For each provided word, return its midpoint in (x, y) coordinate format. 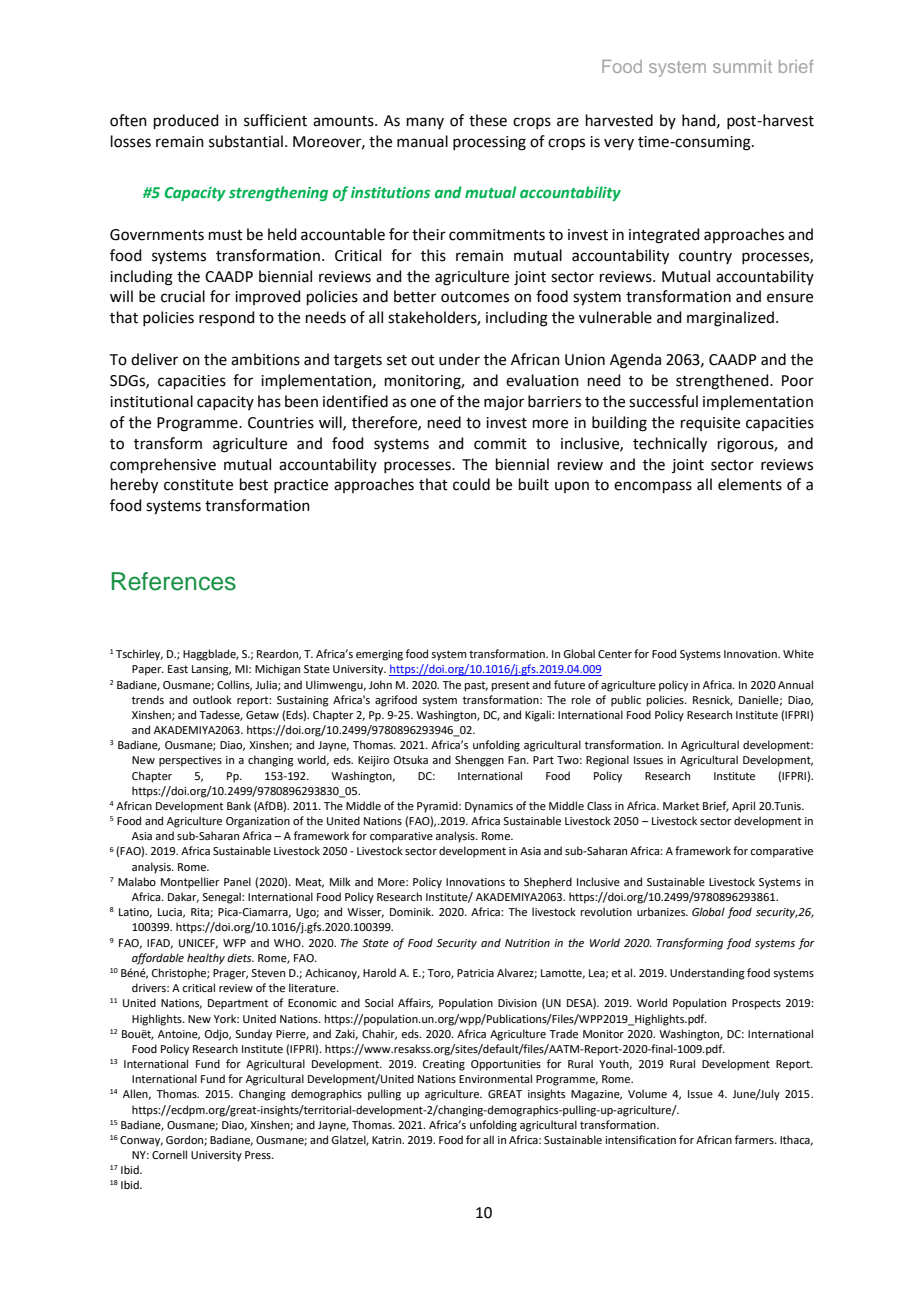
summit (742, 66)
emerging (379, 655)
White (798, 653)
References (174, 581)
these (488, 120)
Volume (647, 1093)
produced (186, 121)
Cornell (169, 1154)
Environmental (495, 1078)
